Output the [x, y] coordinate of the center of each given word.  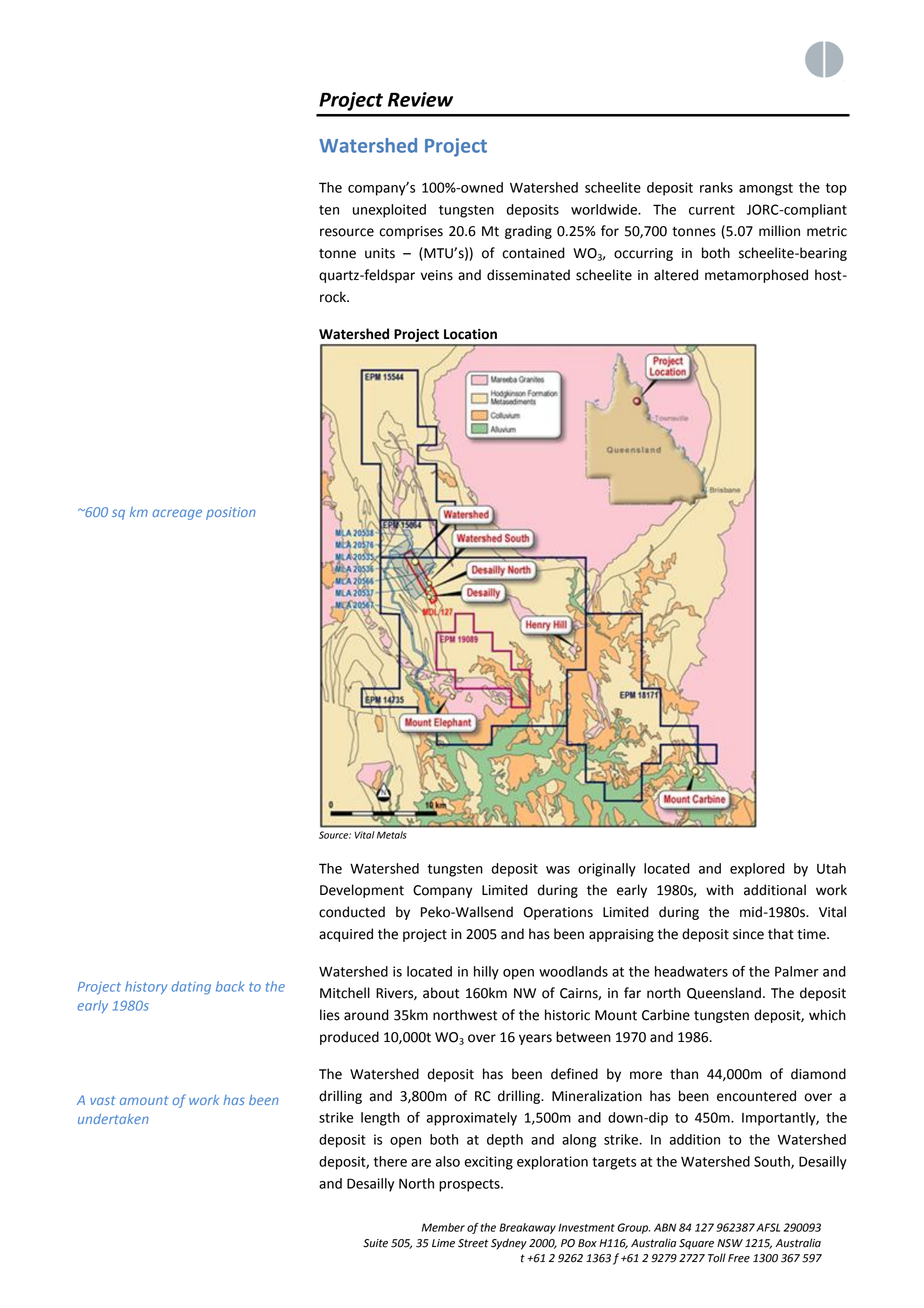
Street [473, 1243]
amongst [766, 189]
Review [420, 99]
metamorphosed [756, 276]
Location [470, 334]
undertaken [113, 1119]
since [748, 934]
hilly [486, 973]
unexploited [389, 211]
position [231, 513]
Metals [392, 835]
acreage [177, 514]
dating [191, 988]
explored [757, 870]
